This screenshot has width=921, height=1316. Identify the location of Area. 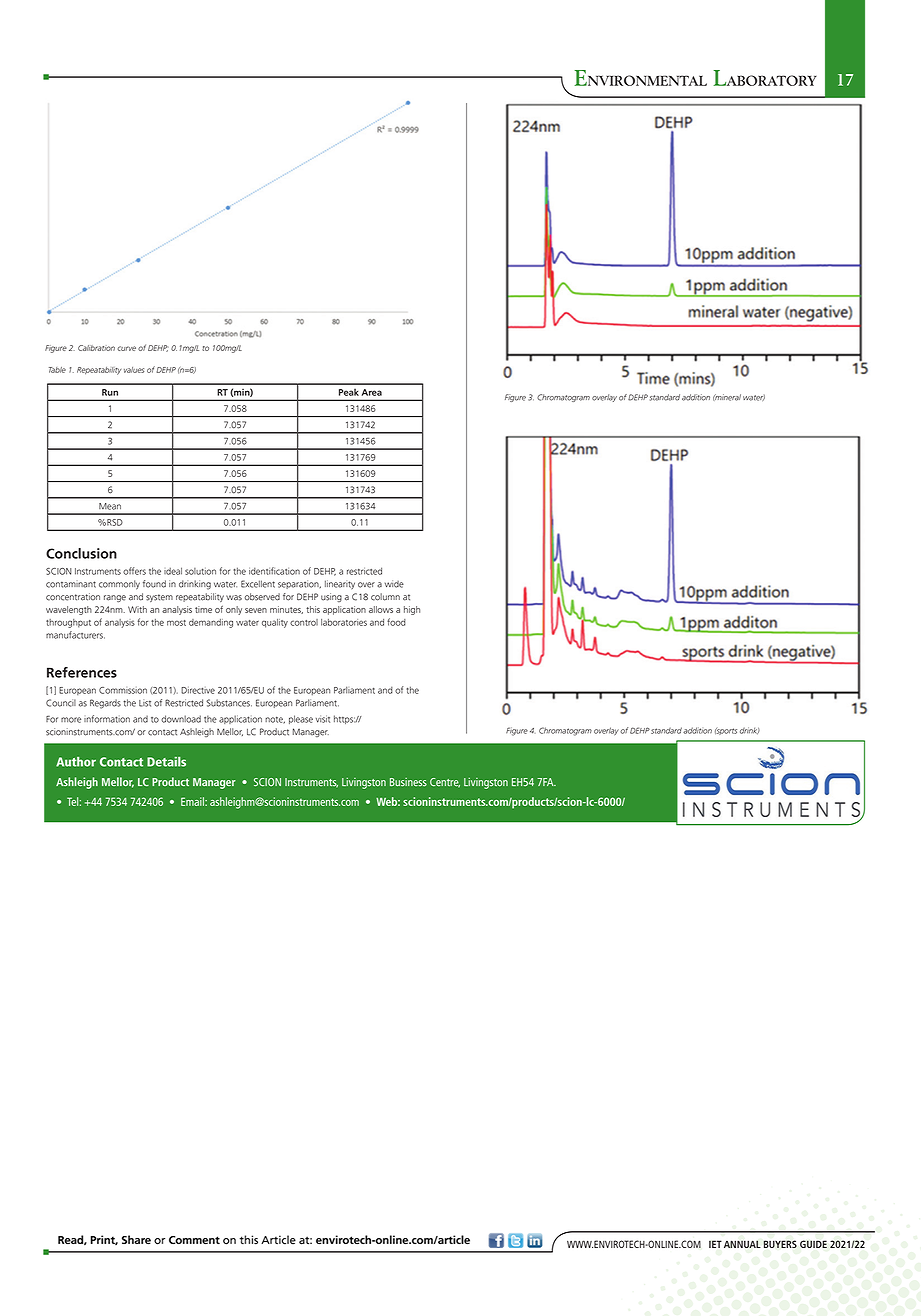
(372, 392).
